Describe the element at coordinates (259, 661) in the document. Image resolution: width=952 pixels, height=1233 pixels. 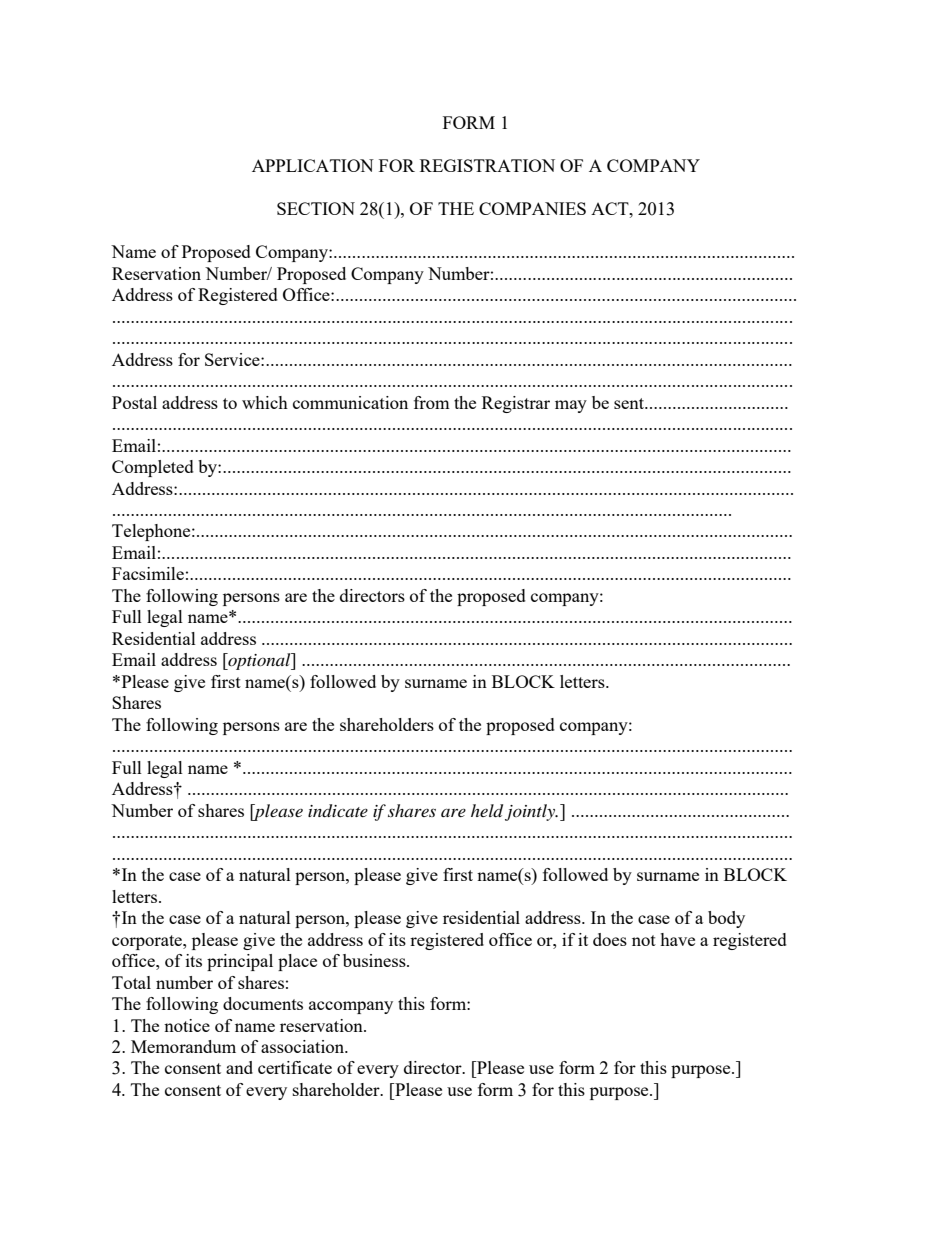
I see `optional` at that location.
